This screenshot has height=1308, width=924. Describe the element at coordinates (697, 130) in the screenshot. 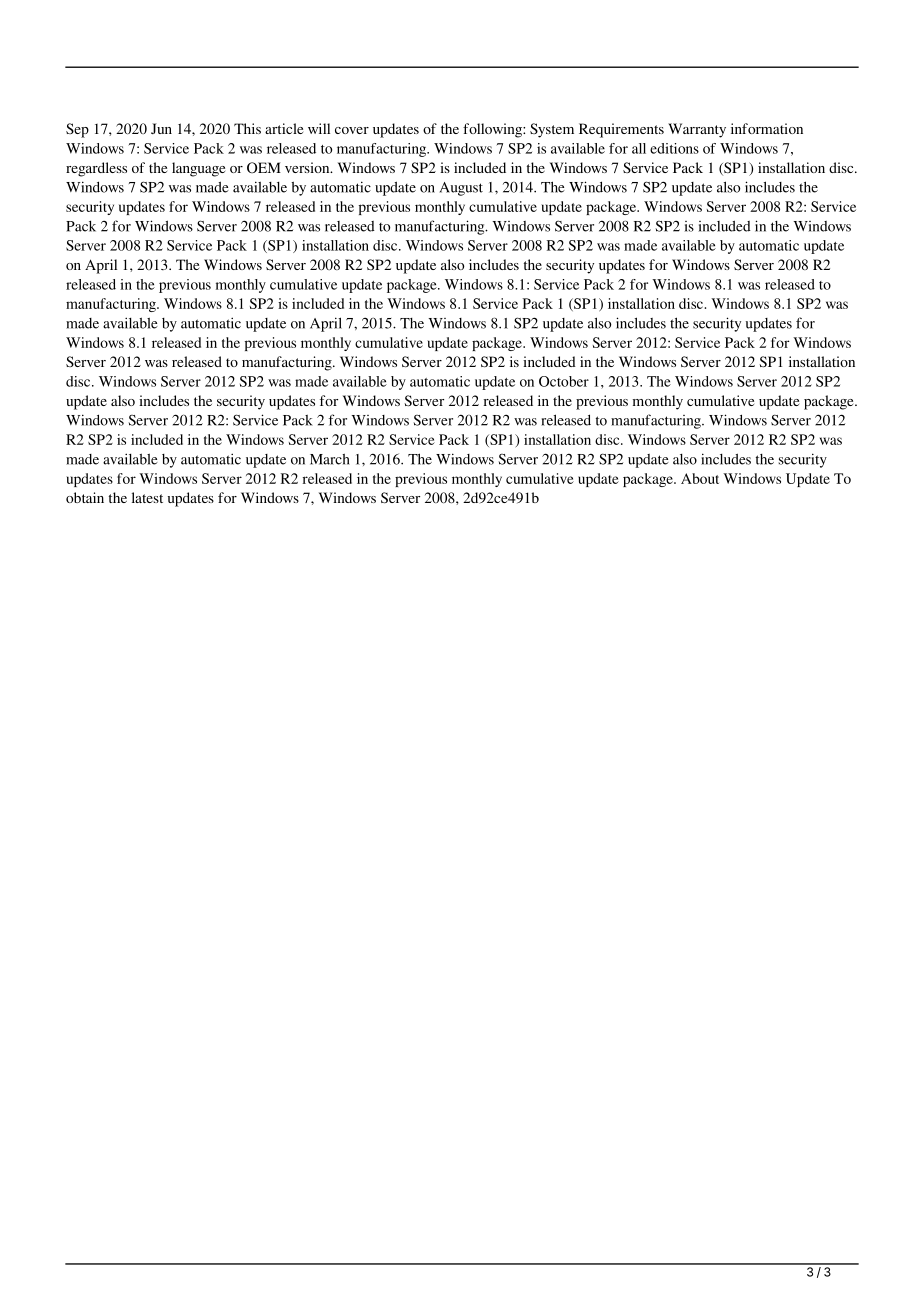

I see `Warranty` at that location.
